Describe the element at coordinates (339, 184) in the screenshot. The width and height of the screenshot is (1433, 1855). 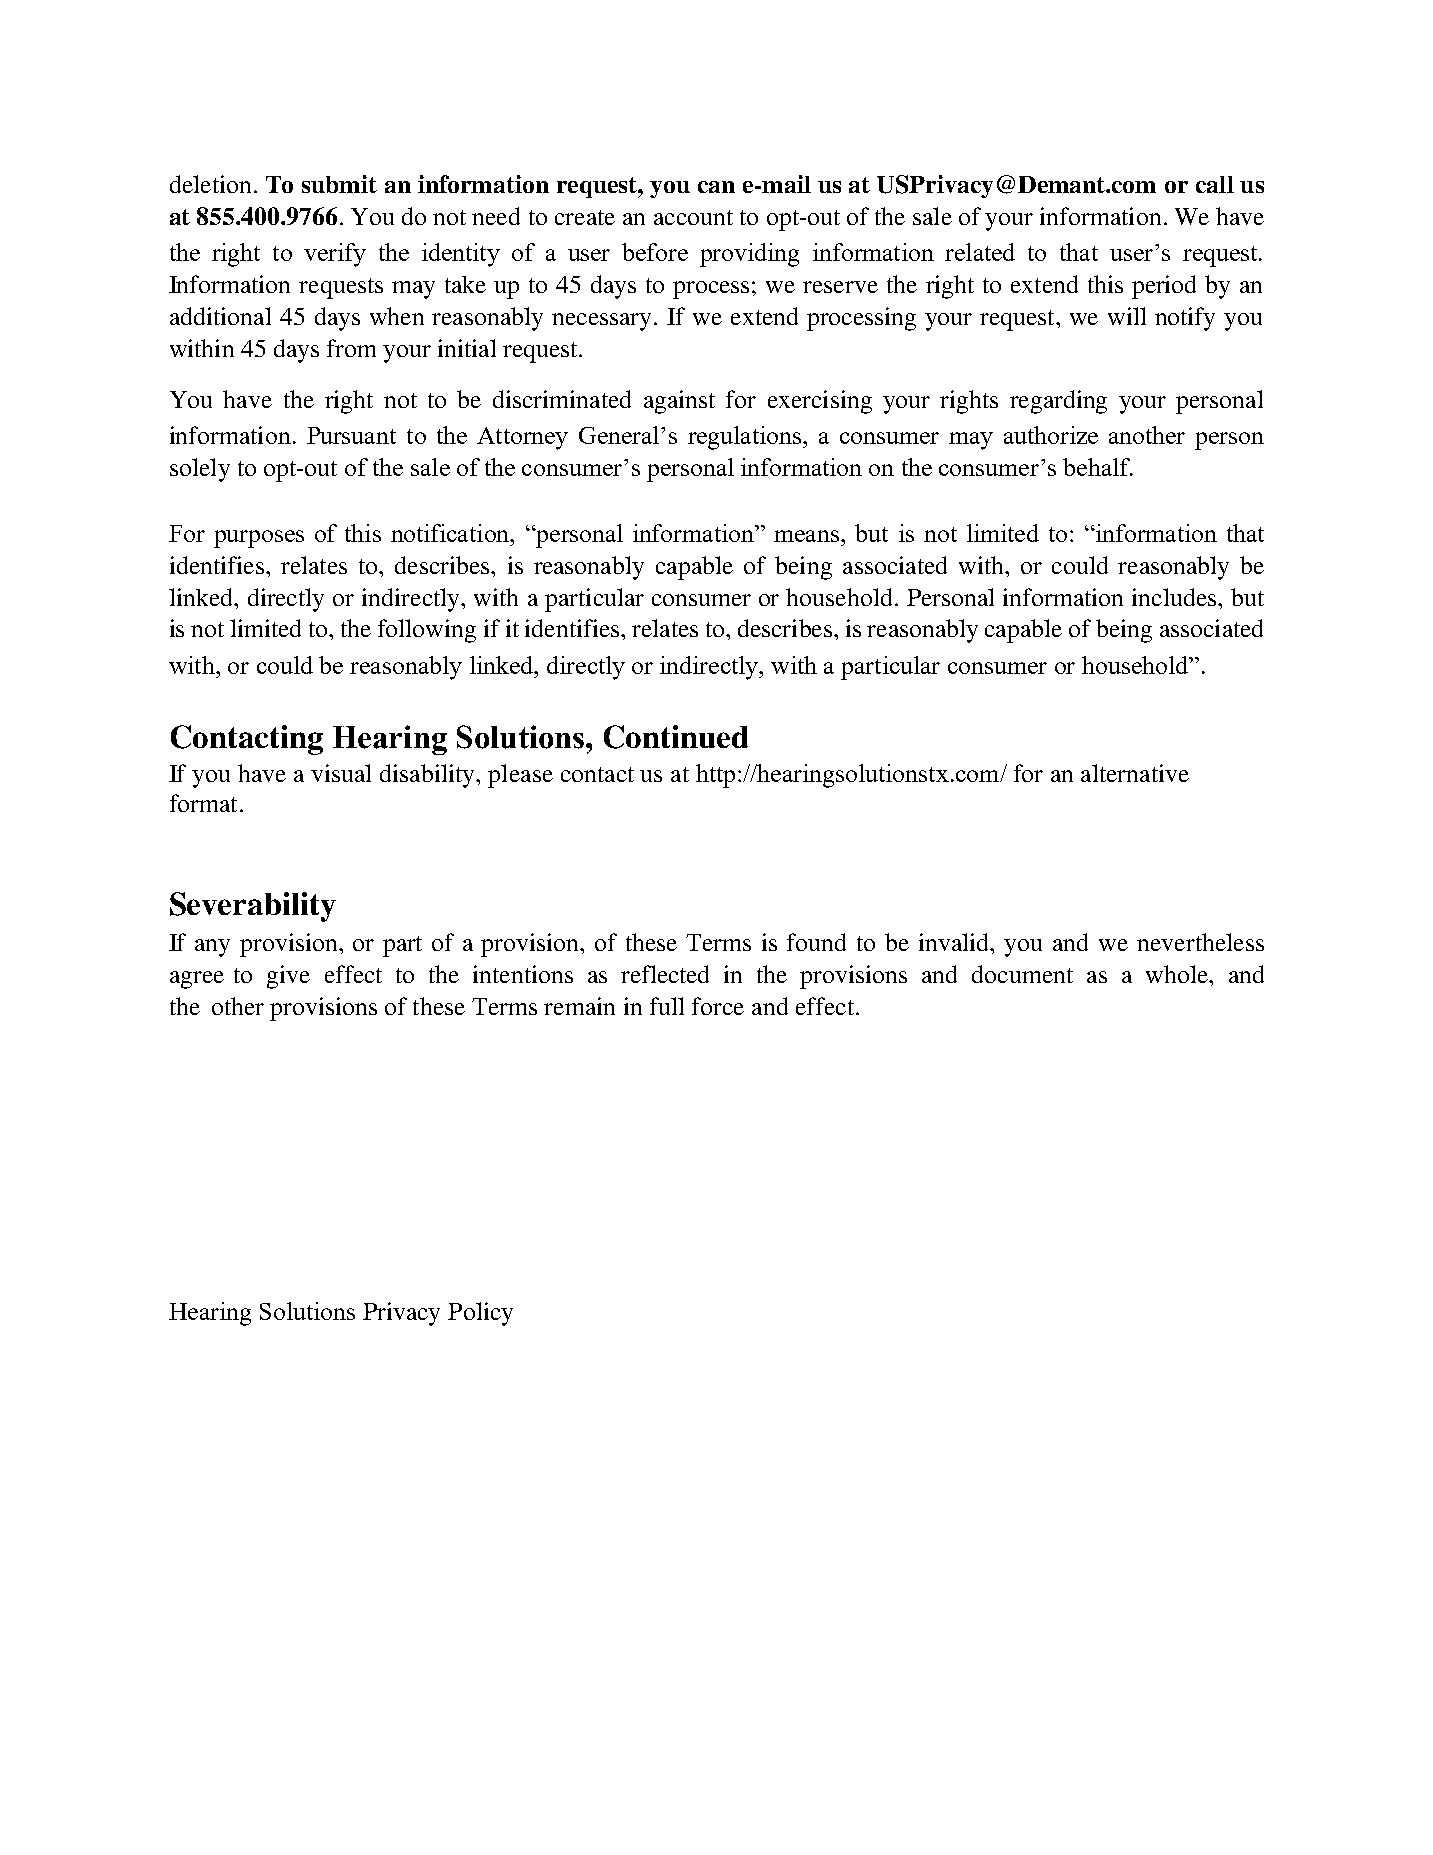
I see `submit` at that location.
